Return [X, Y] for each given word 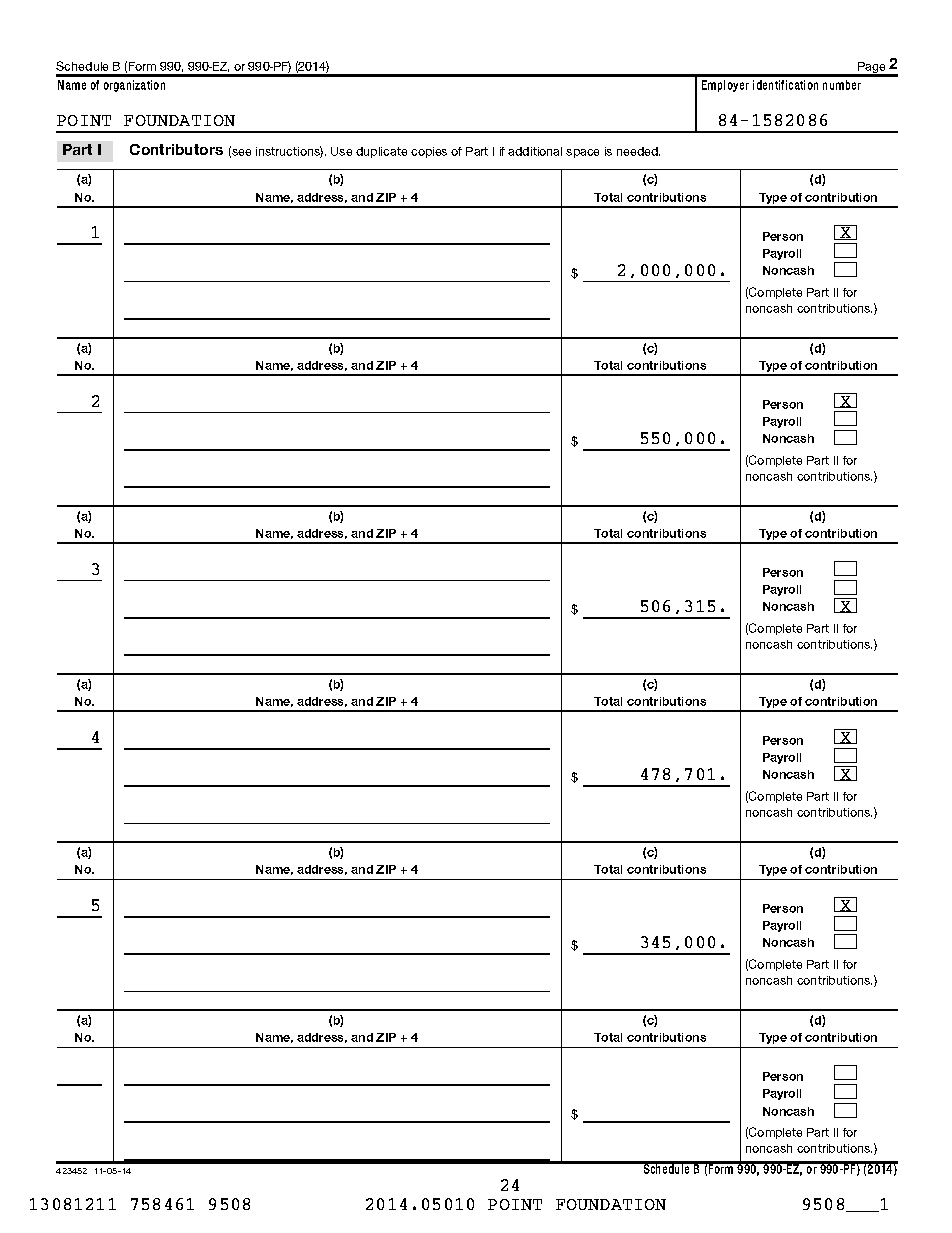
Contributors [176, 149]
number [842, 85]
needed [638, 151]
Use [341, 151]
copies [429, 152]
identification [785, 85]
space [582, 153]
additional [535, 151]
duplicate [381, 152]
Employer [725, 86]
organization [134, 86]
